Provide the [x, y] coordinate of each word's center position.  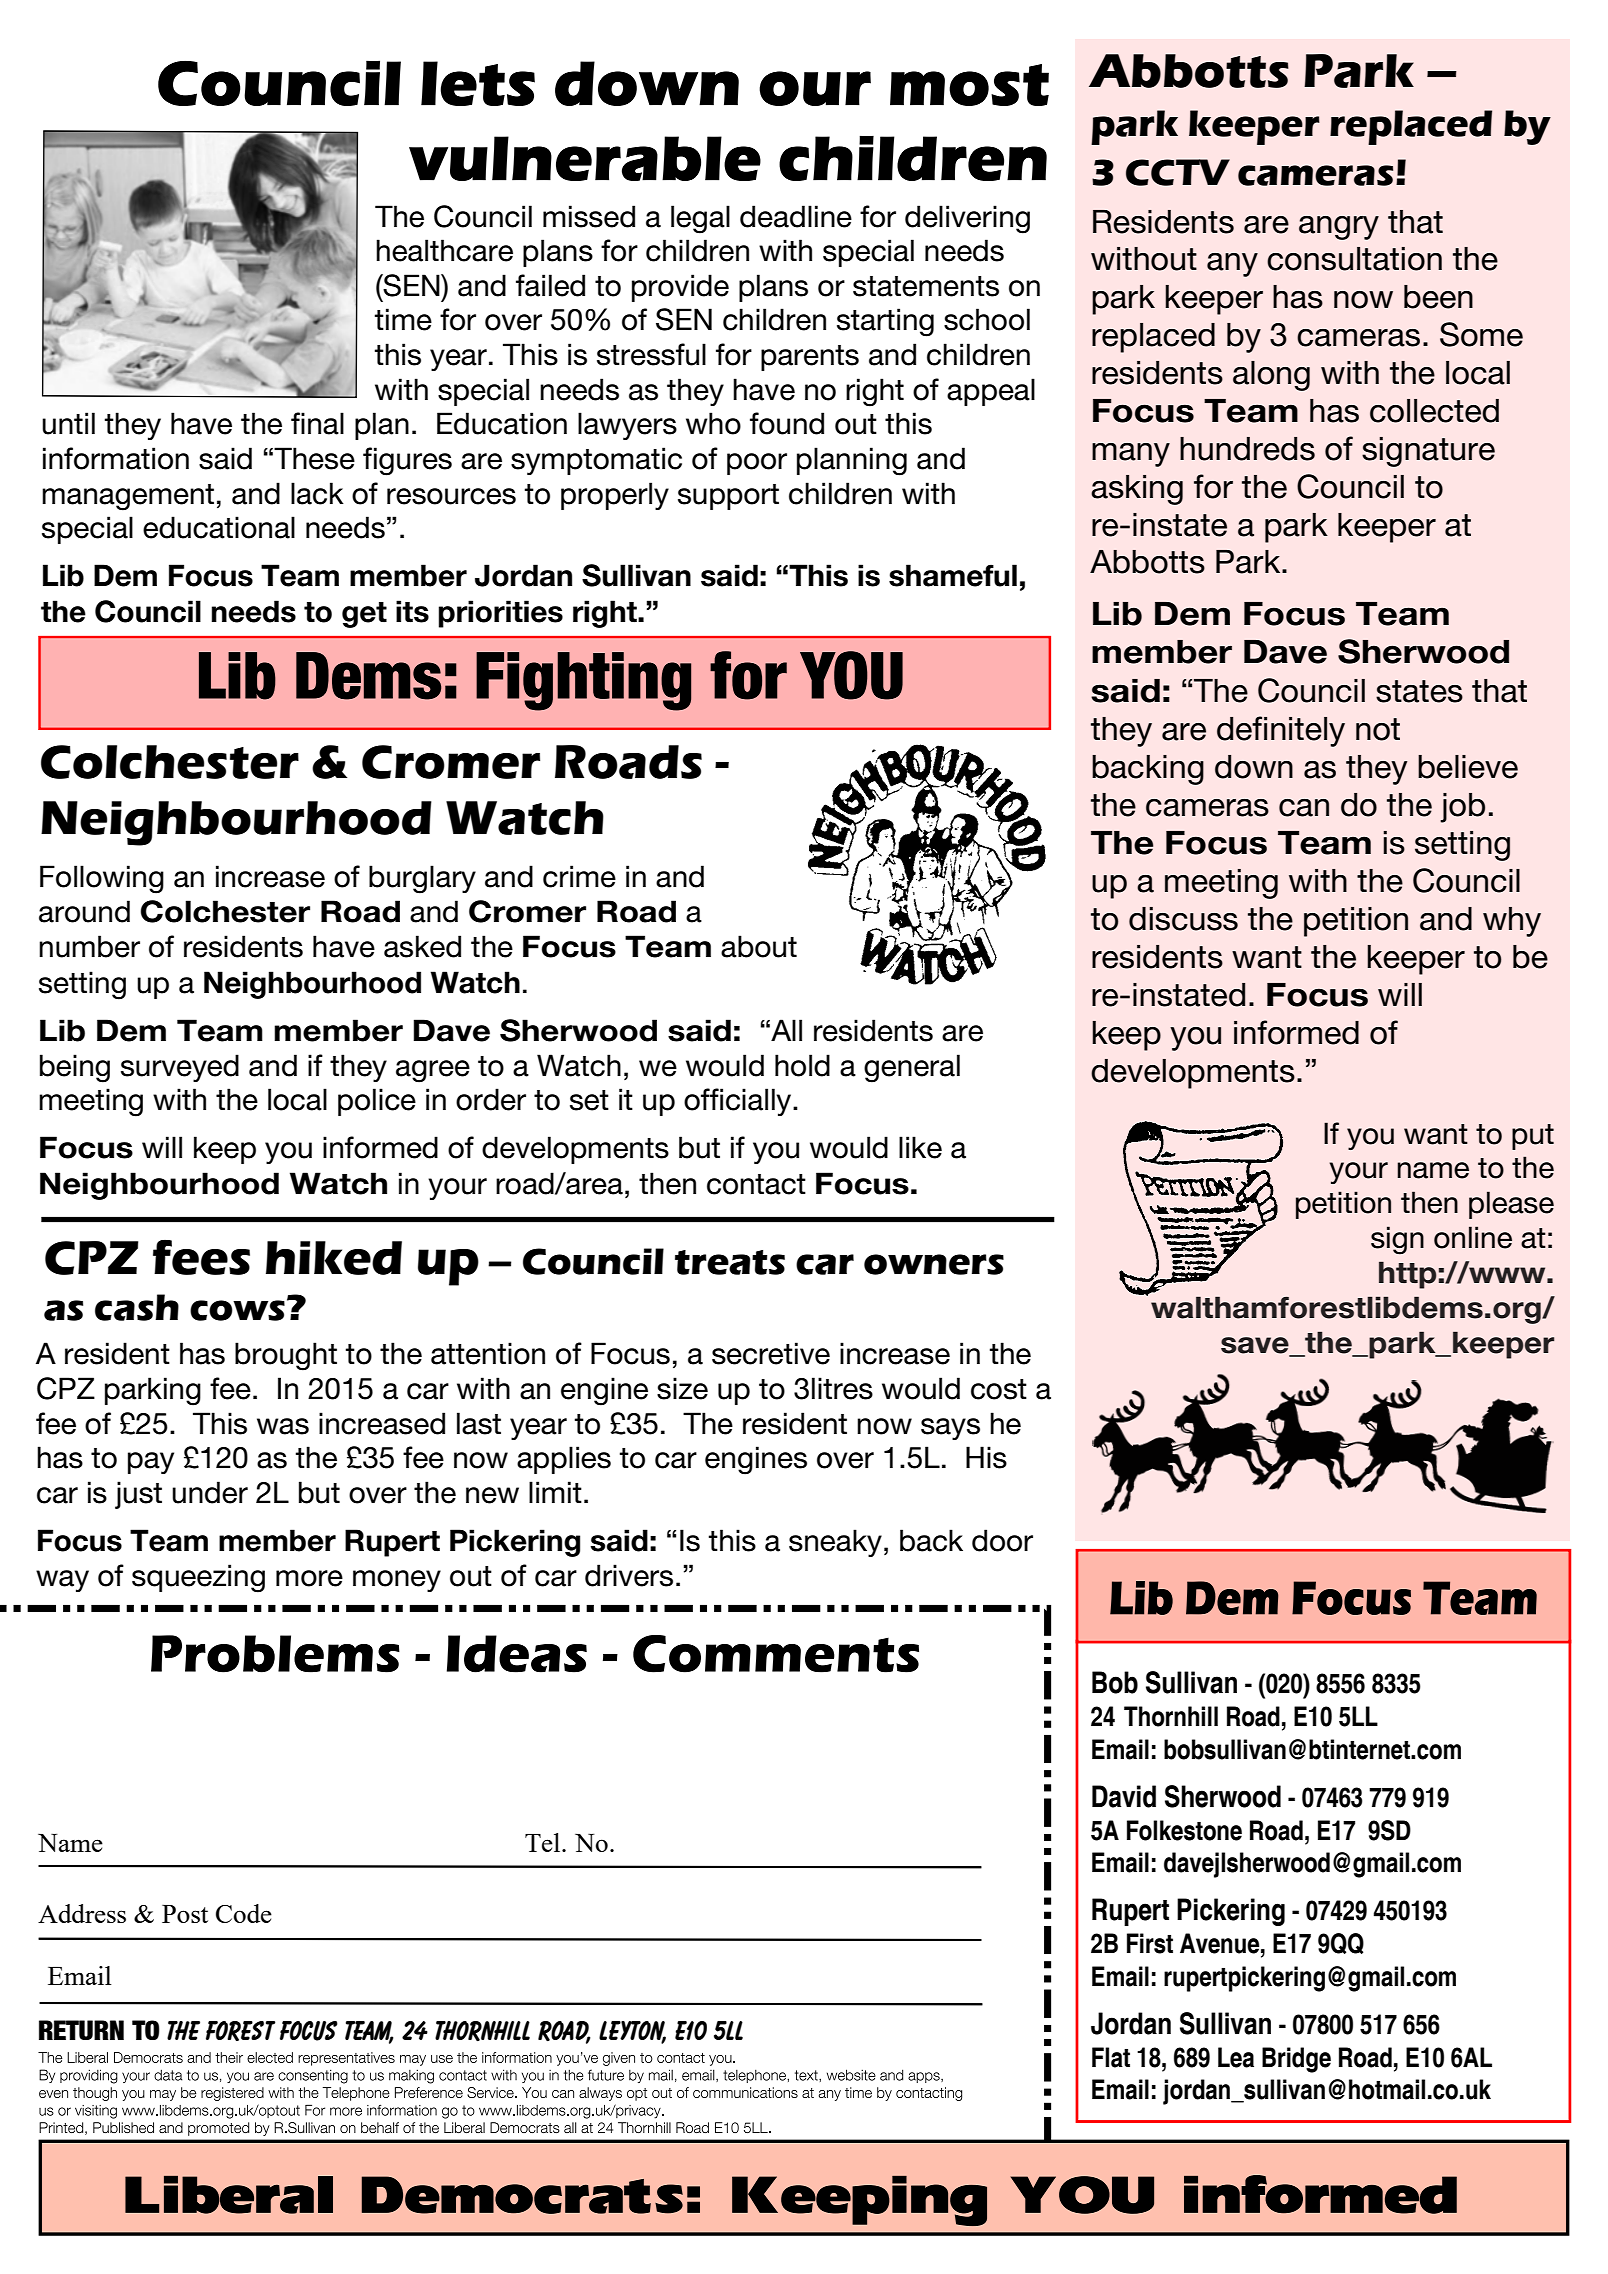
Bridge [1296, 2060]
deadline [796, 216]
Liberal [229, 2194]
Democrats [522, 2195]
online [1473, 1237]
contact [756, 1184]
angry [1339, 228]
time [403, 319]
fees [201, 1257]
